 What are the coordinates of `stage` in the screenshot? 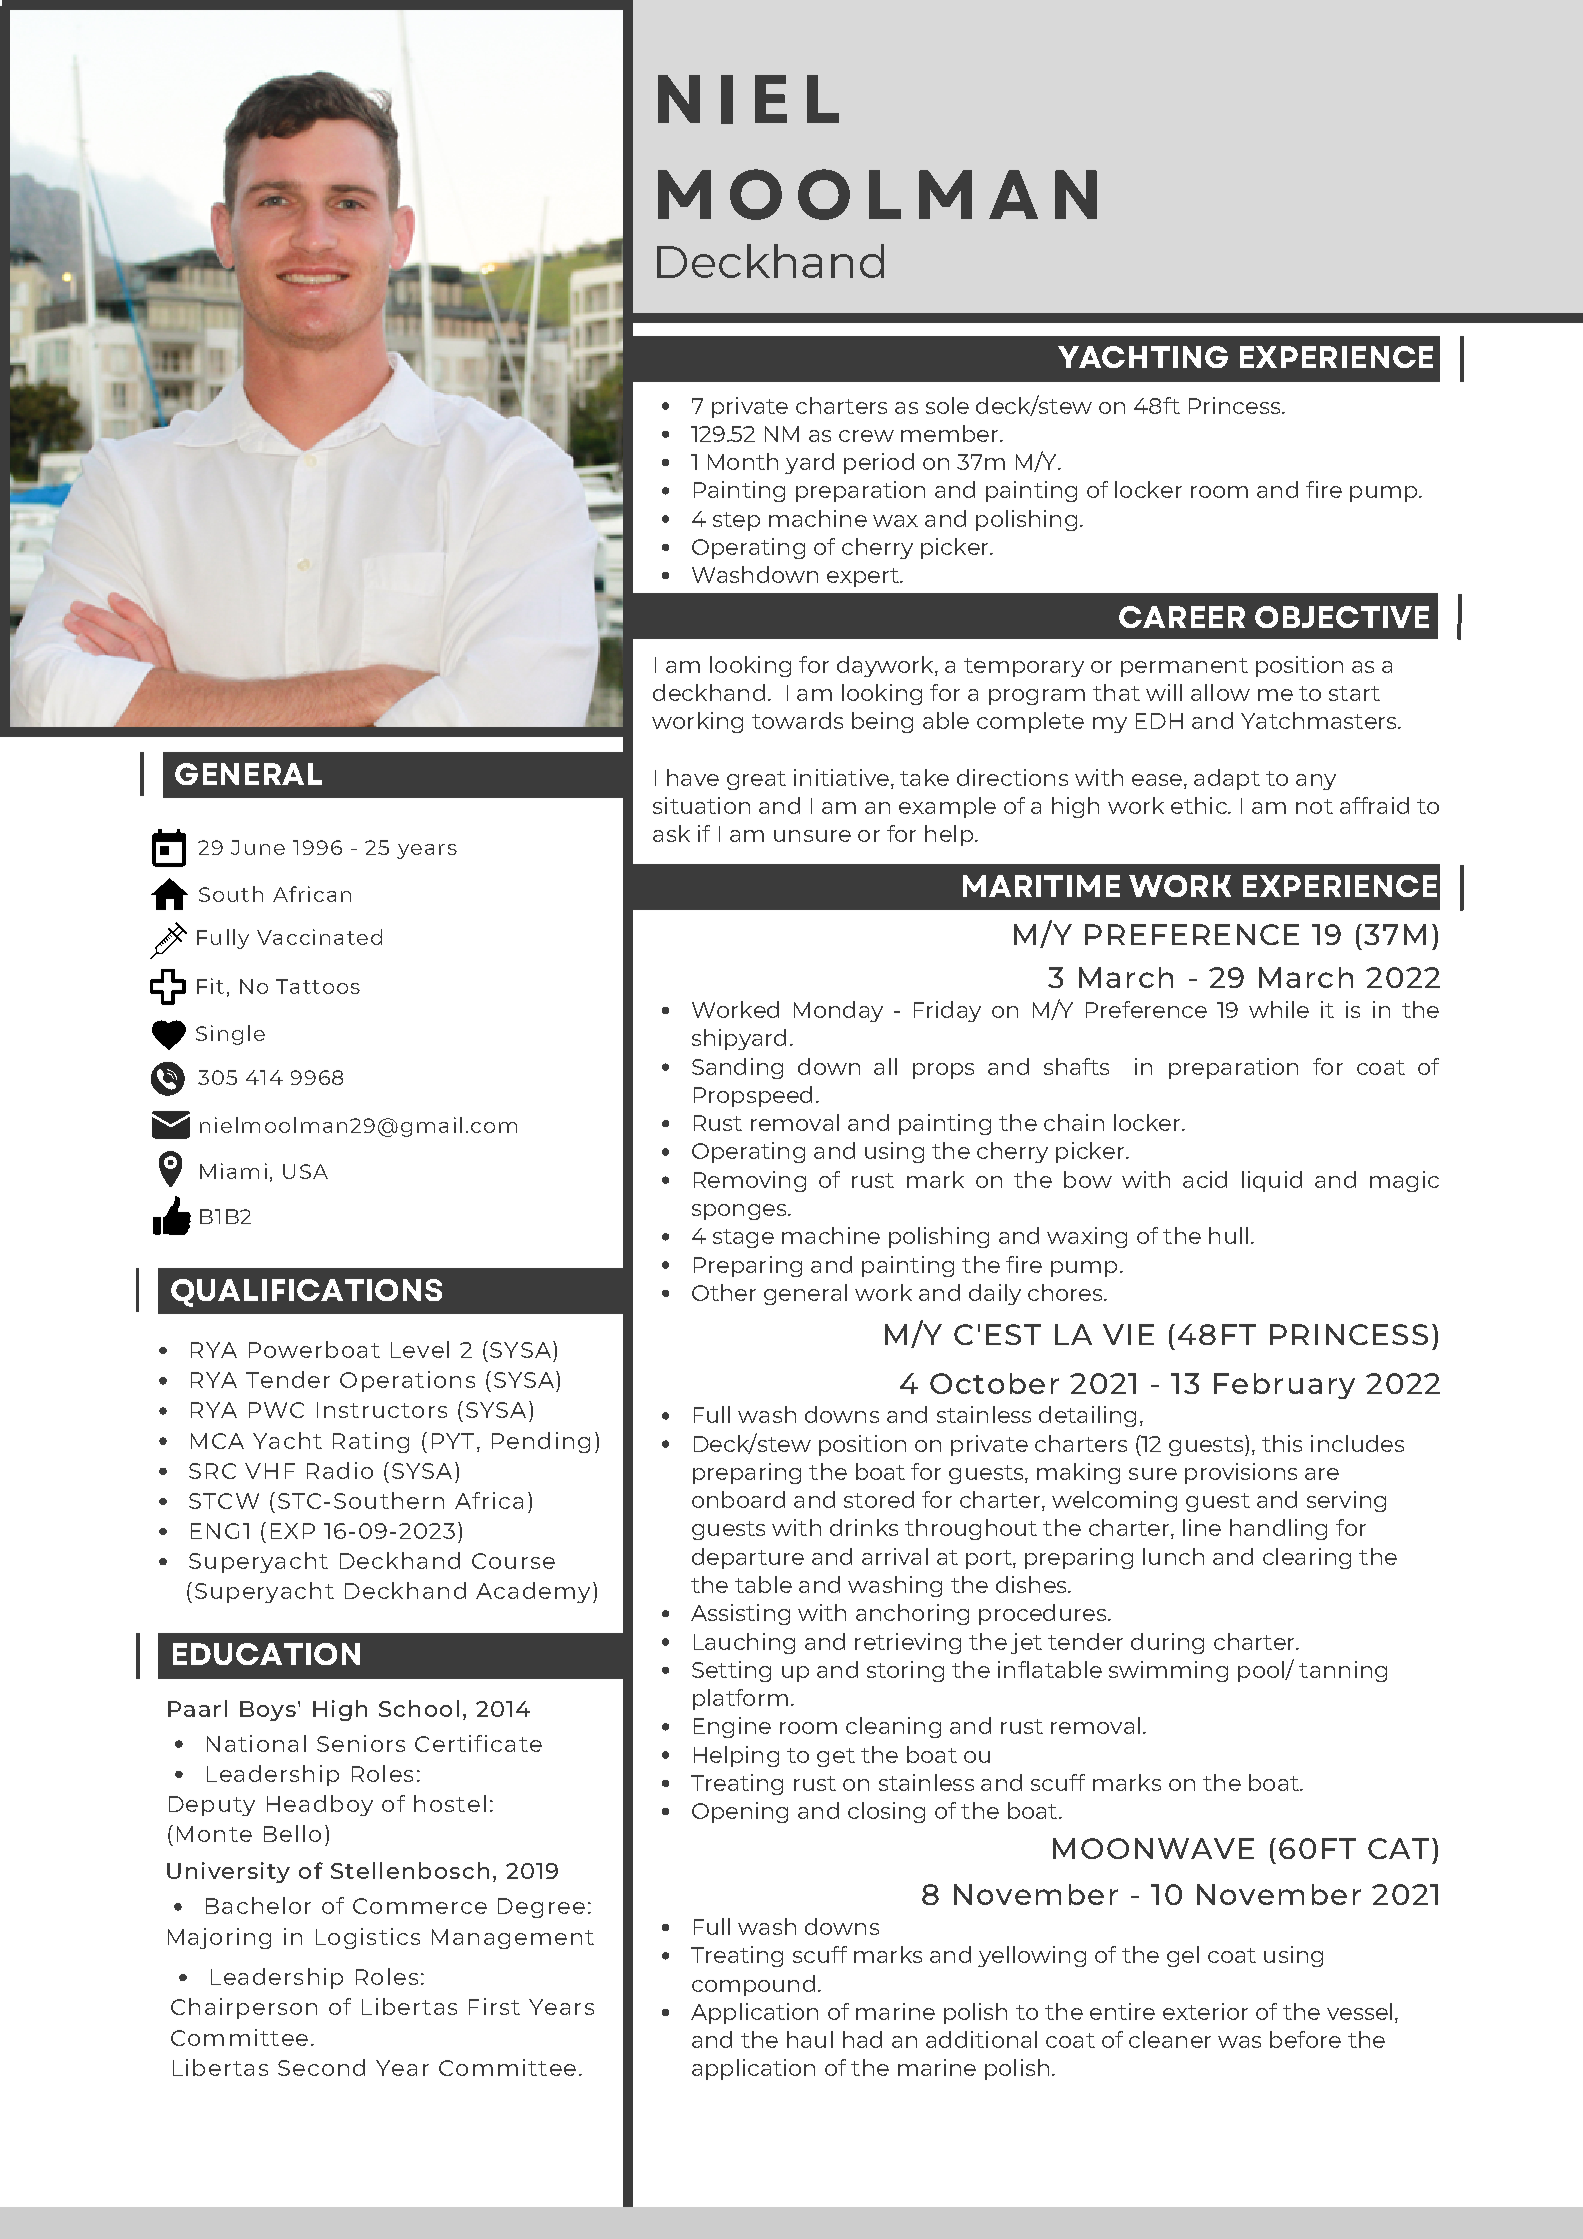 It's located at (743, 1238).
